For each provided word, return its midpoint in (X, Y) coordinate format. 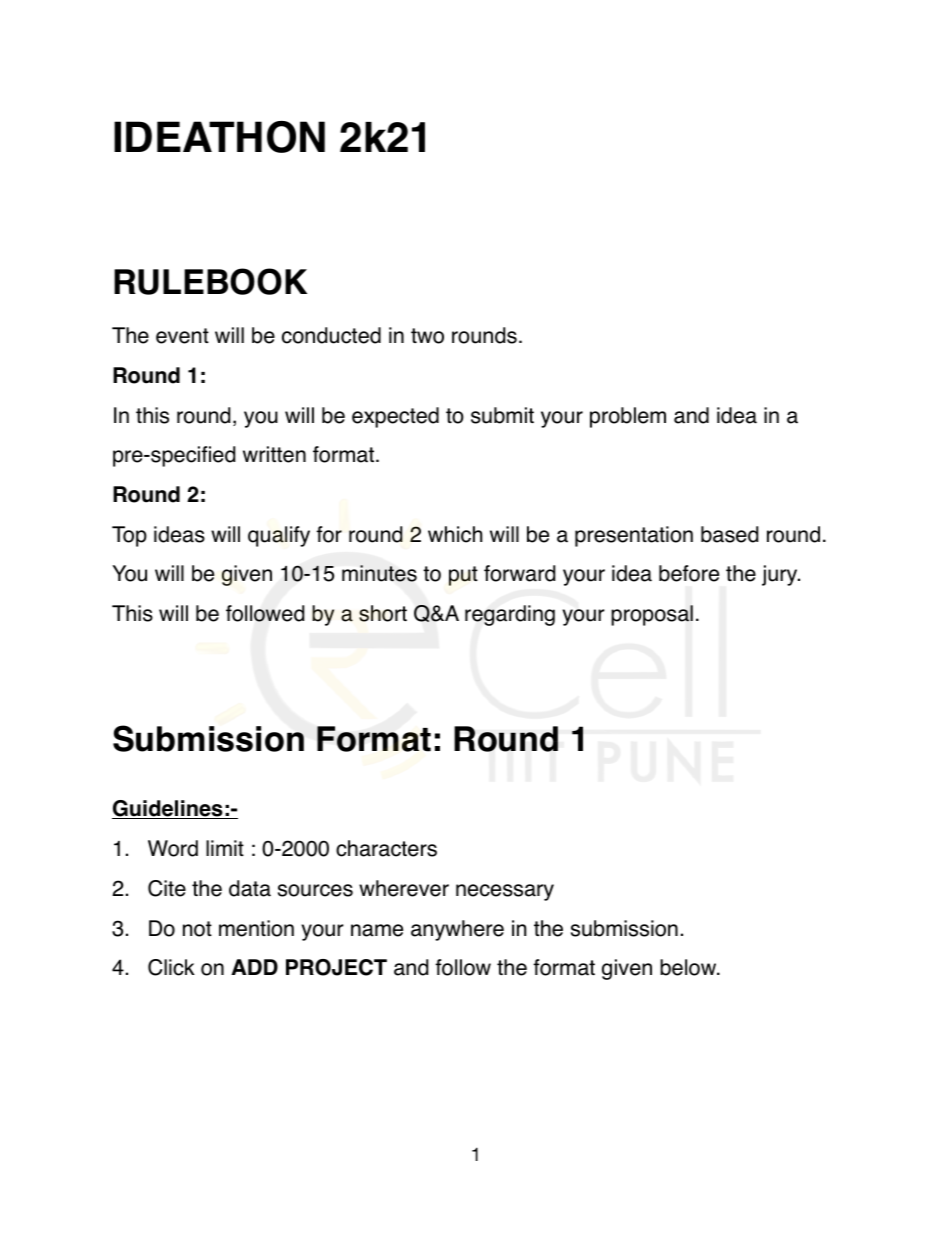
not (197, 929)
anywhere (457, 930)
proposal (652, 615)
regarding (510, 615)
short (383, 613)
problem (628, 417)
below (689, 967)
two (427, 336)
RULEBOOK (210, 281)
